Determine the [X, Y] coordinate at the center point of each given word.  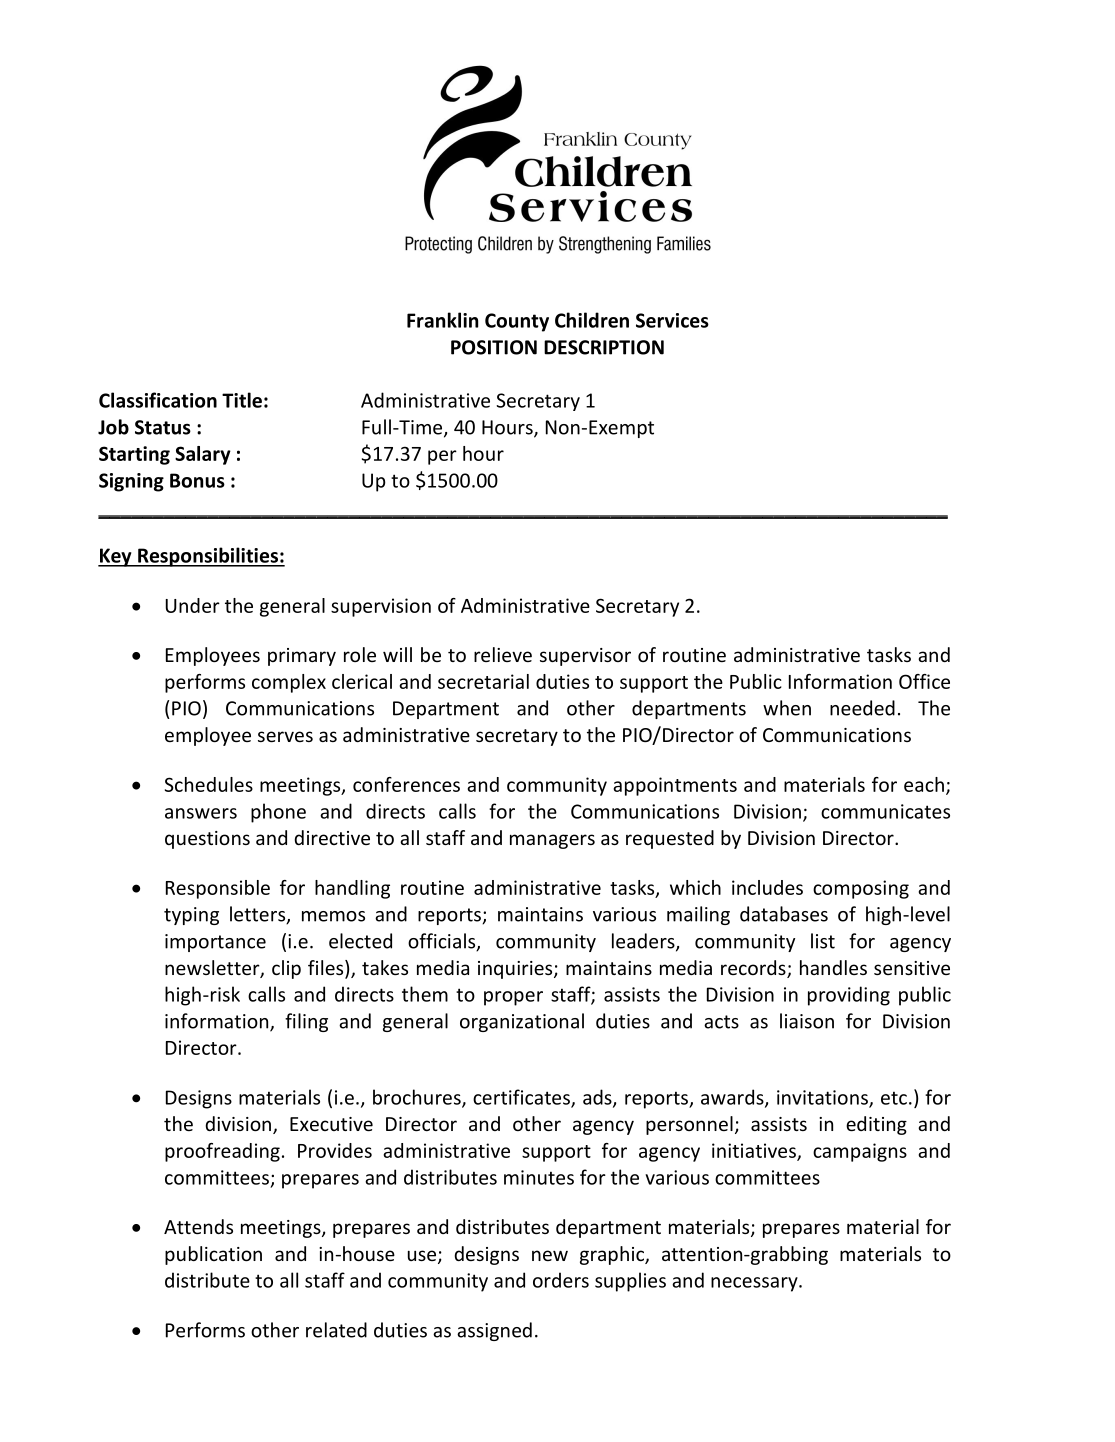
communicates [885, 811]
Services [672, 320]
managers [552, 841]
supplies [630, 1282]
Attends [198, 1226]
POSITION [494, 347]
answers [201, 813]
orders [561, 1280]
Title [242, 400]
